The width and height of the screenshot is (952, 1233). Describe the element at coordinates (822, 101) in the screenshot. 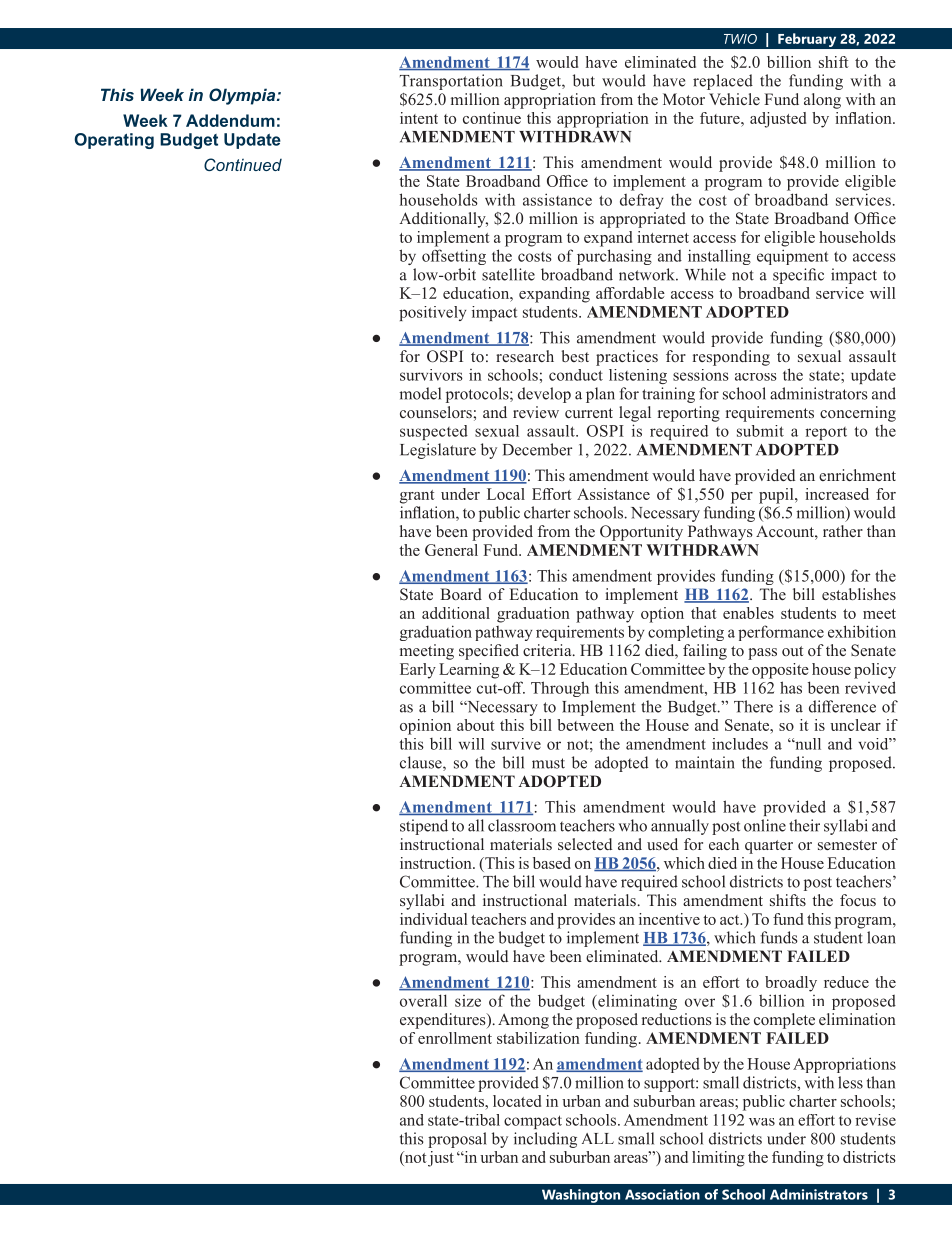

I see `along` at that location.
